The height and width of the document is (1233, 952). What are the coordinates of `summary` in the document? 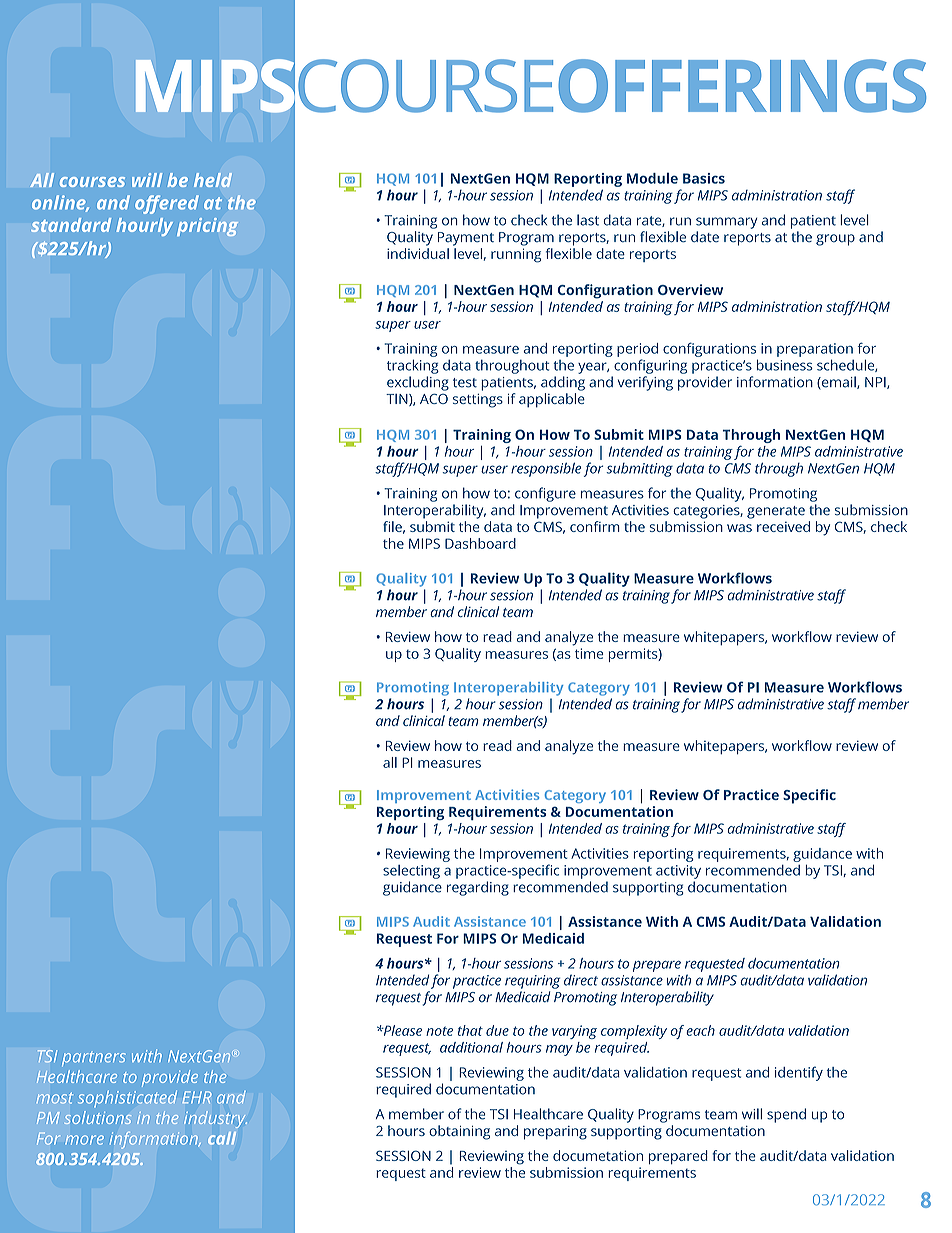 It's located at (727, 223).
